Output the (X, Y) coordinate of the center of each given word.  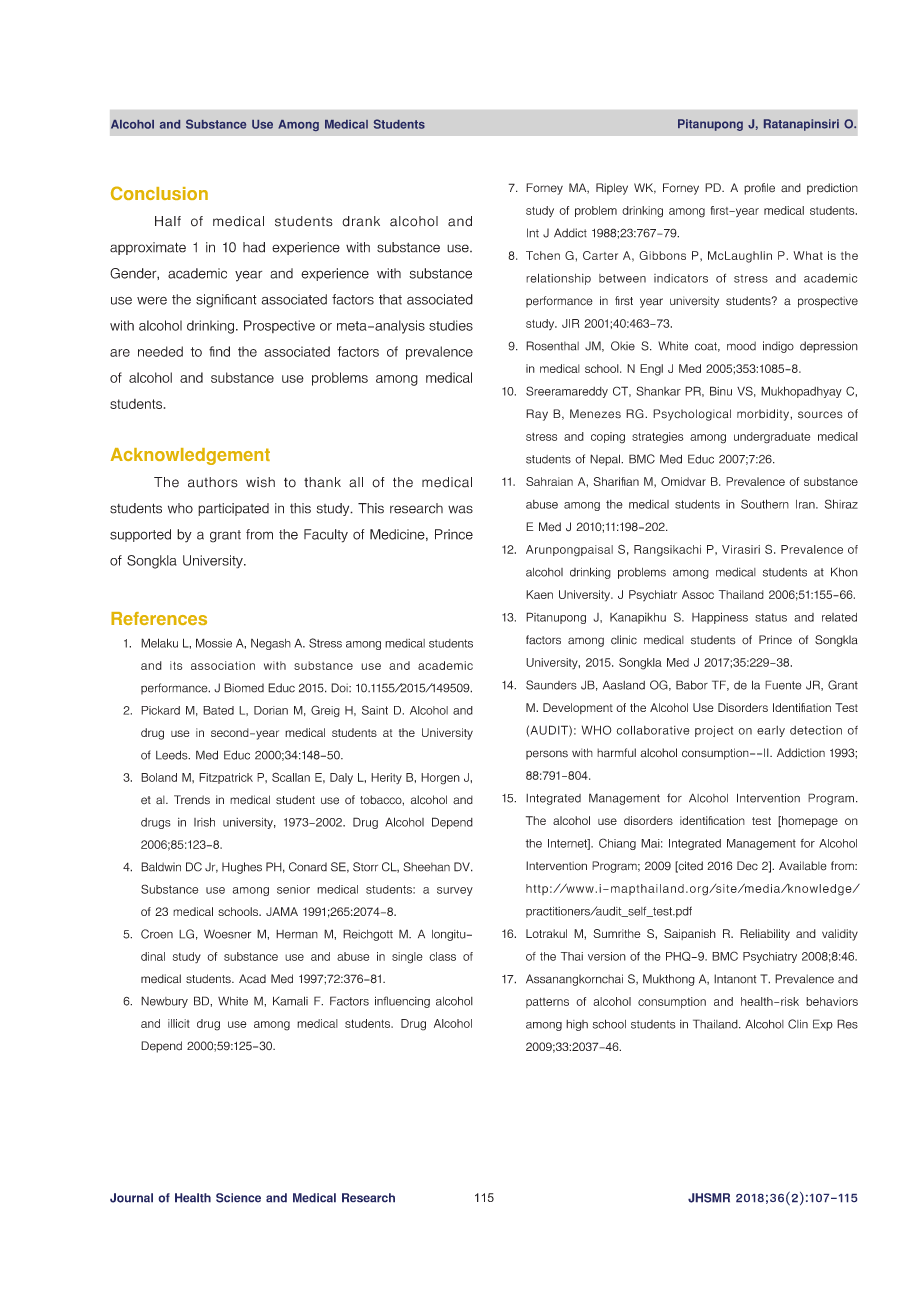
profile (759, 189)
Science (238, 1198)
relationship (558, 279)
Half (168, 221)
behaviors (832, 1001)
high (577, 1025)
